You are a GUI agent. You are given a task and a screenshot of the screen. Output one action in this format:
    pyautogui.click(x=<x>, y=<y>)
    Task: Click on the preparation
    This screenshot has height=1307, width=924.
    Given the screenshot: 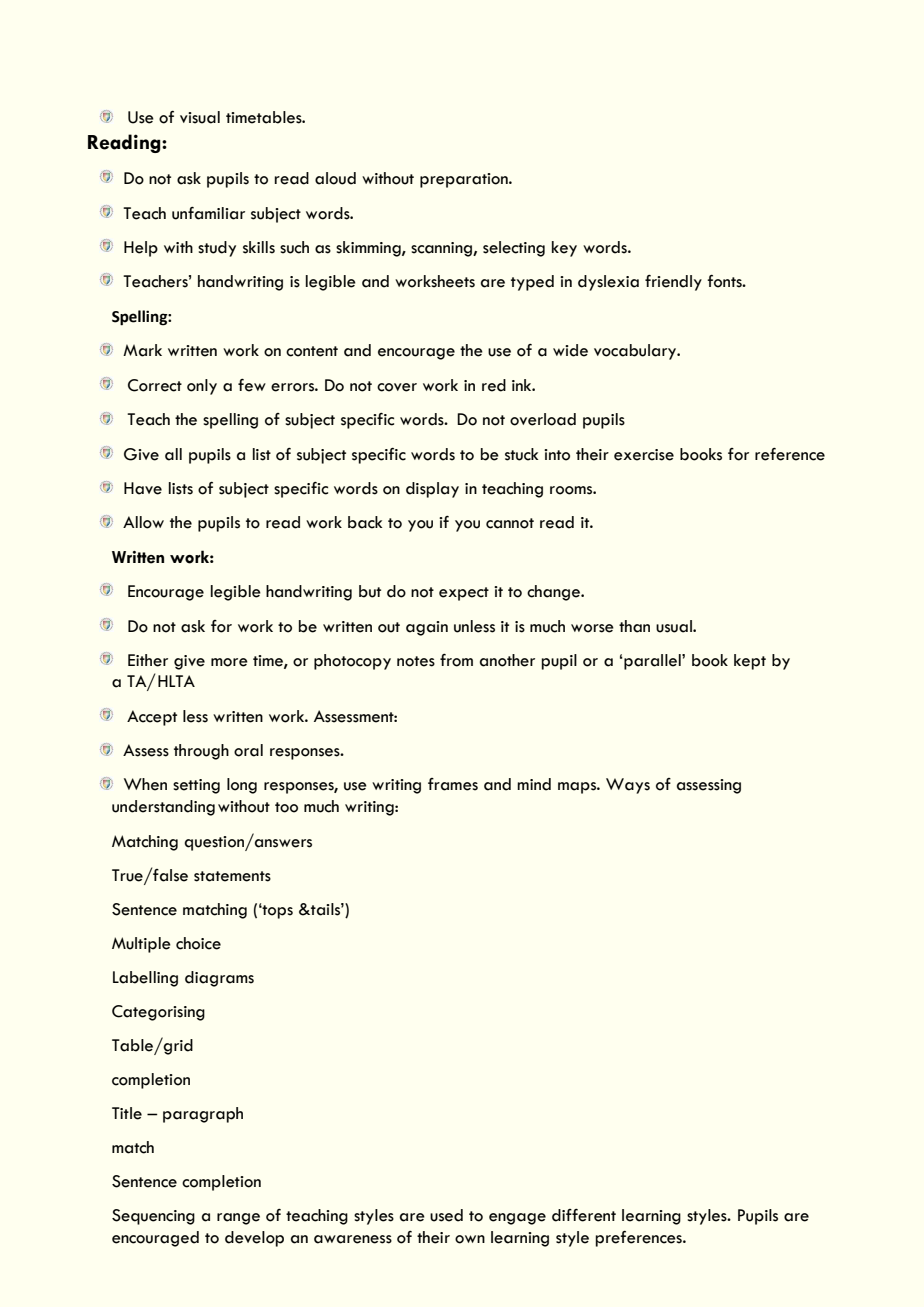 What is the action you would take?
    pyautogui.click(x=465, y=180)
